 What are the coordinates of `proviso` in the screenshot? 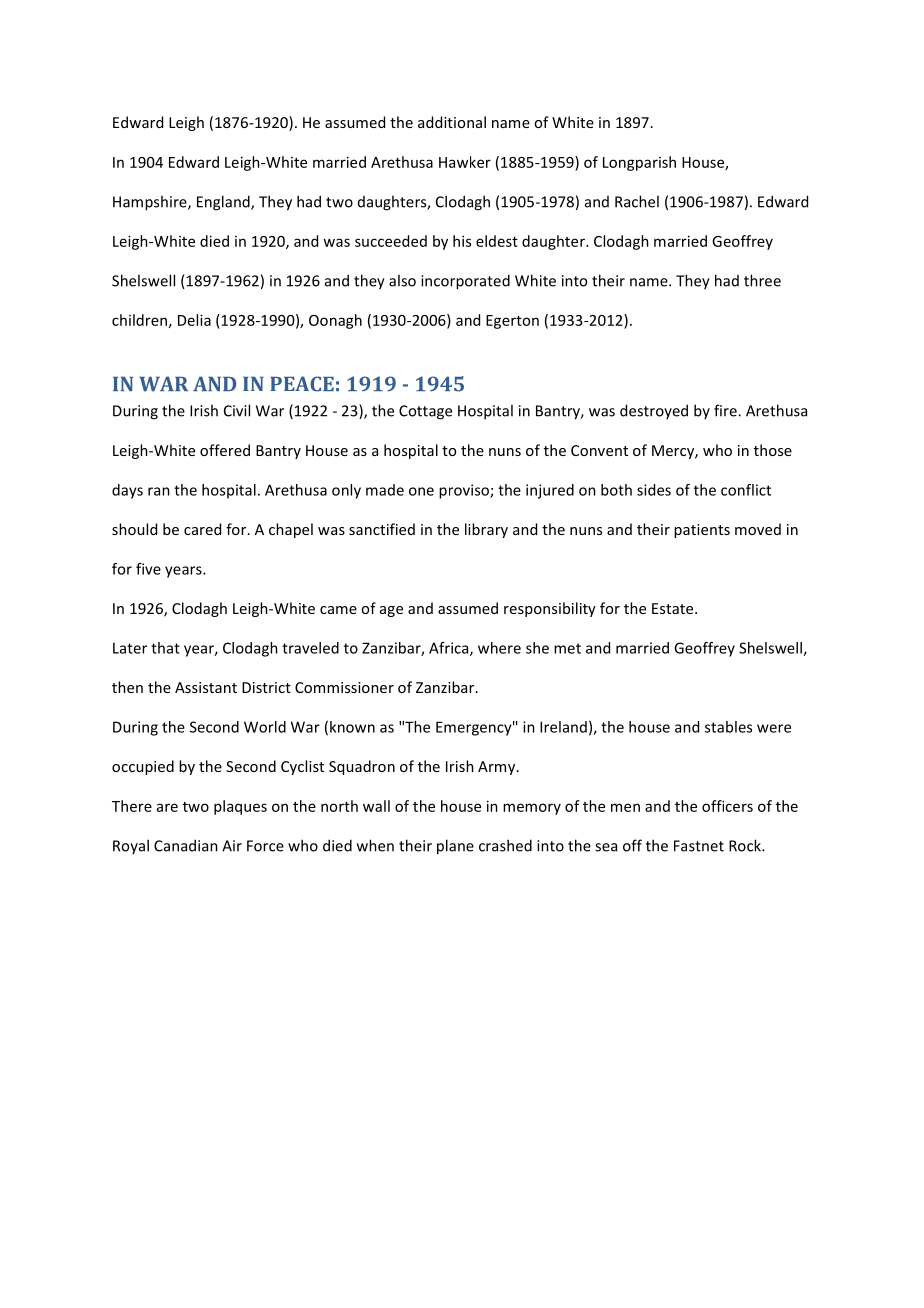 It's located at (465, 491).
